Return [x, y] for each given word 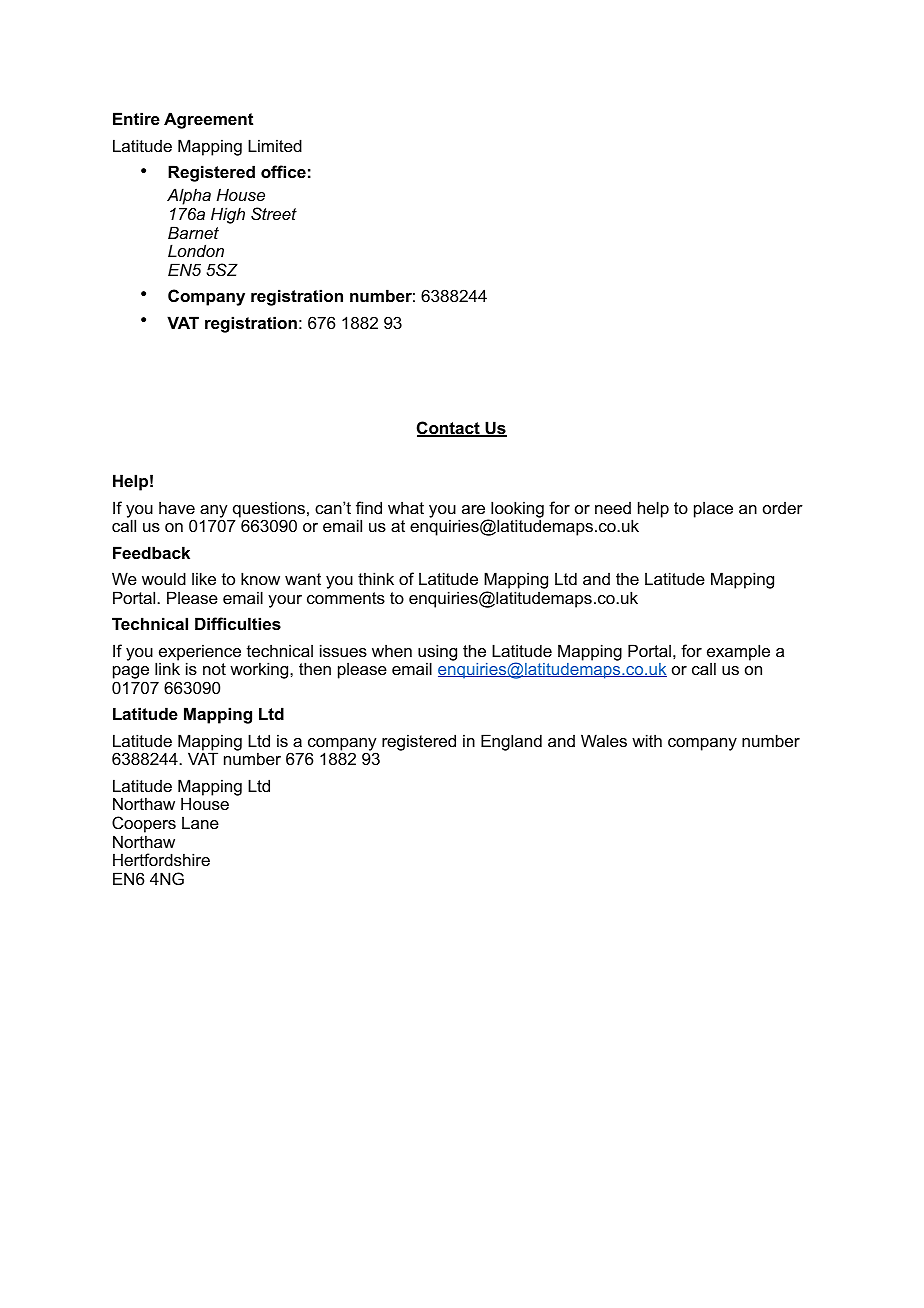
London [196, 250]
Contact [449, 429]
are [473, 509]
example [738, 653]
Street [274, 213]
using [437, 653]
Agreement [208, 120]
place [713, 509]
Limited [275, 145]
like [204, 578]
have [177, 507]
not [214, 669]
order [783, 508]
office [283, 171]
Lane [200, 822]
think [376, 578]
